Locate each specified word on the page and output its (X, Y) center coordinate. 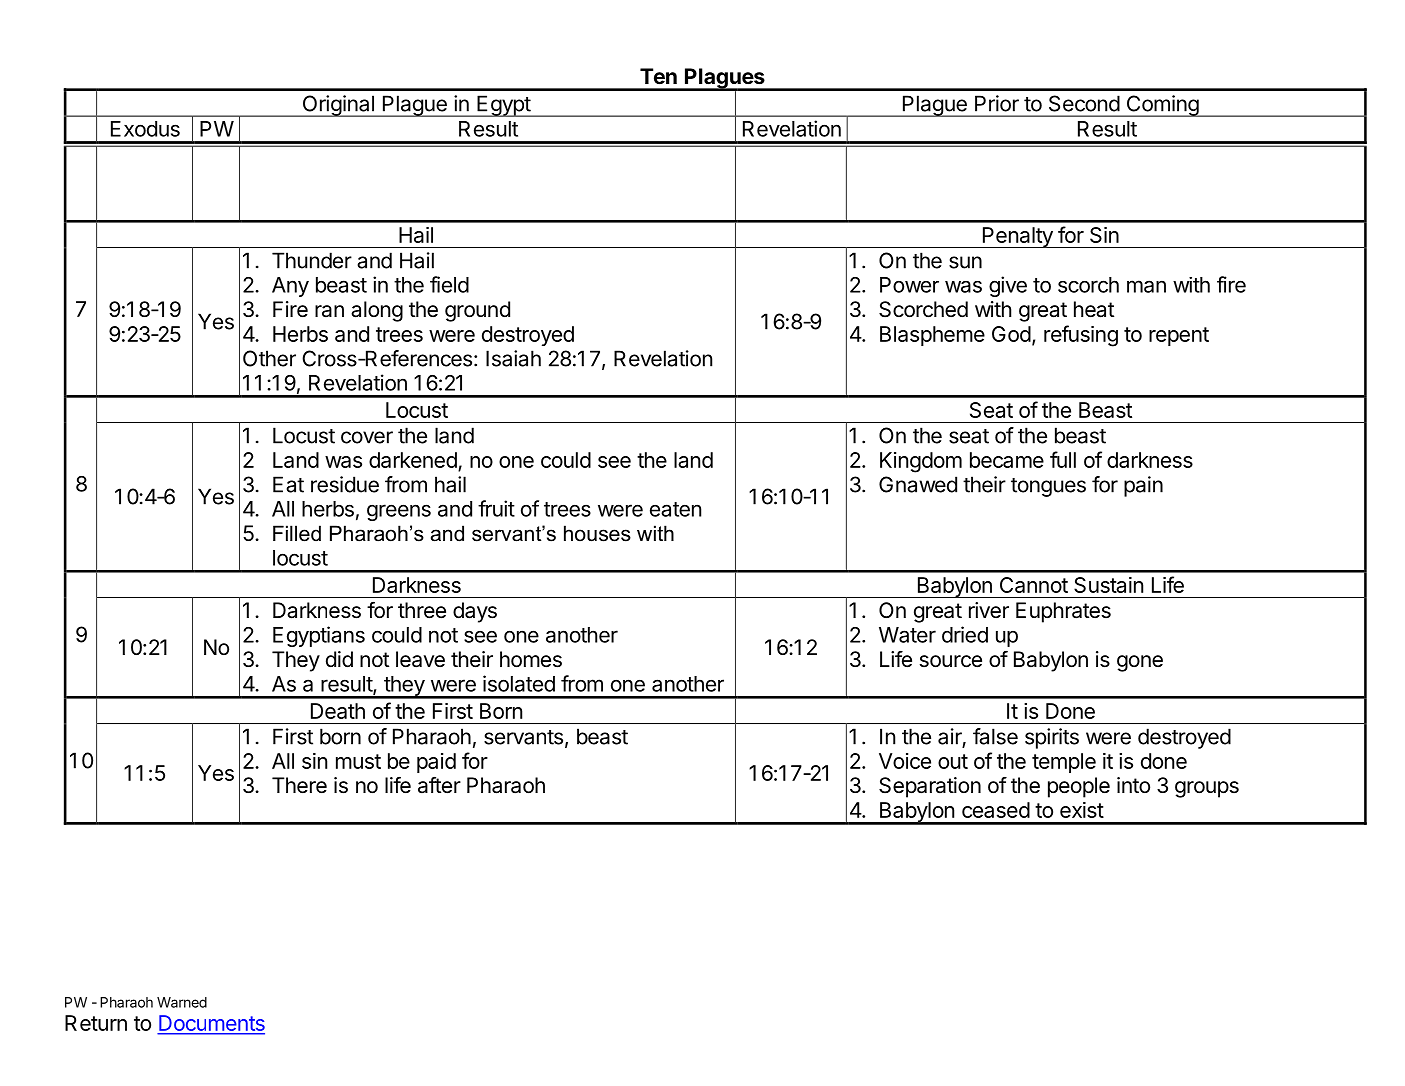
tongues (1048, 487)
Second (1084, 103)
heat (1094, 309)
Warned (182, 1002)
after (439, 785)
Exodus (145, 129)
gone (1140, 663)
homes (531, 659)
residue (345, 484)
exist (1082, 810)
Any (290, 287)
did (339, 659)
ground (477, 311)
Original (338, 106)
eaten (675, 509)
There (299, 785)
